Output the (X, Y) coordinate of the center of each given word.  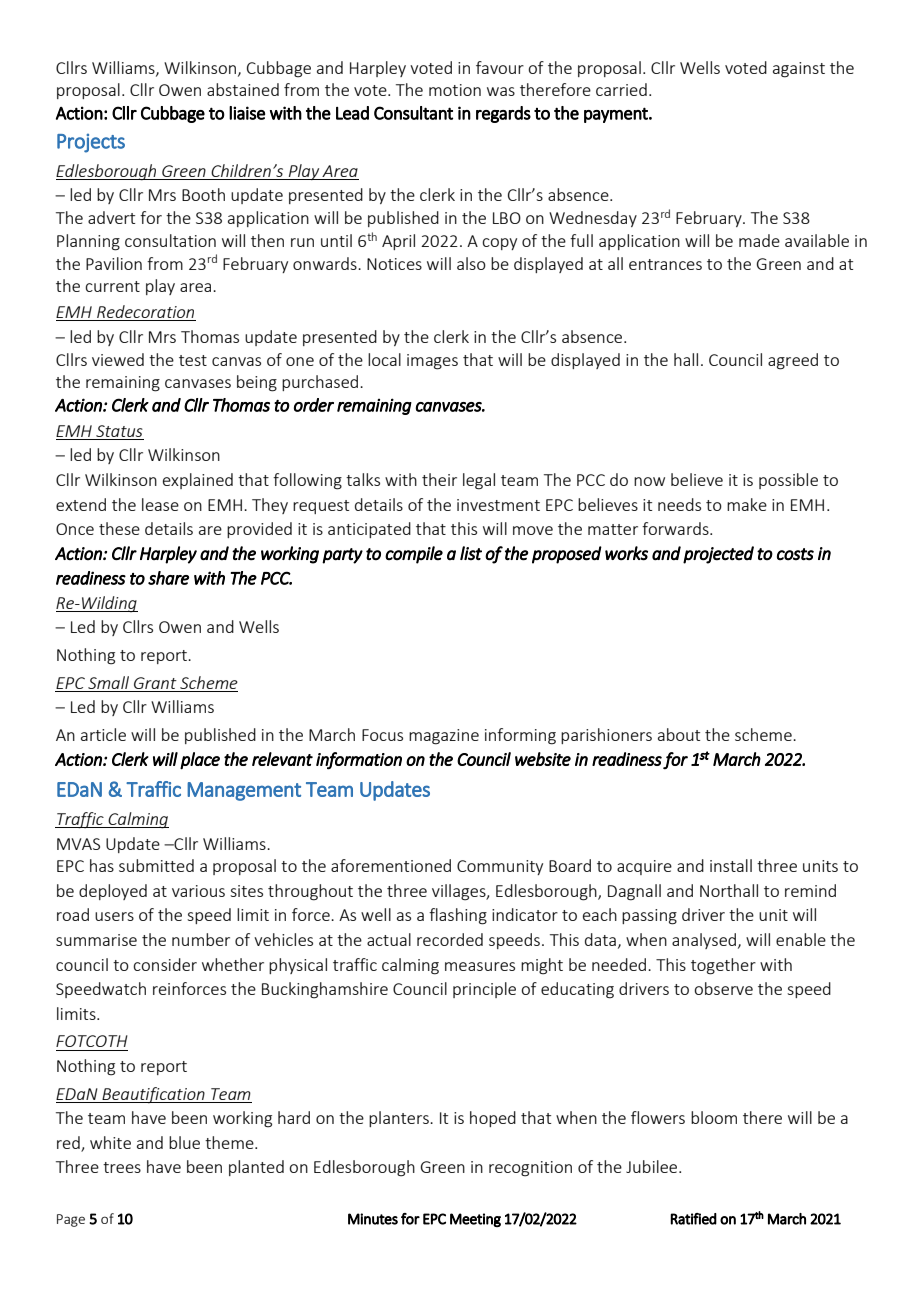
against (799, 70)
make (747, 504)
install (731, 865)
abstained (243, 89)
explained (198, 481)
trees (122, 1167)
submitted (156, 865)
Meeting (475, 1220)
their (439, 479)
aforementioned (391, 865)
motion (455, 90)
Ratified (693, 1219)
